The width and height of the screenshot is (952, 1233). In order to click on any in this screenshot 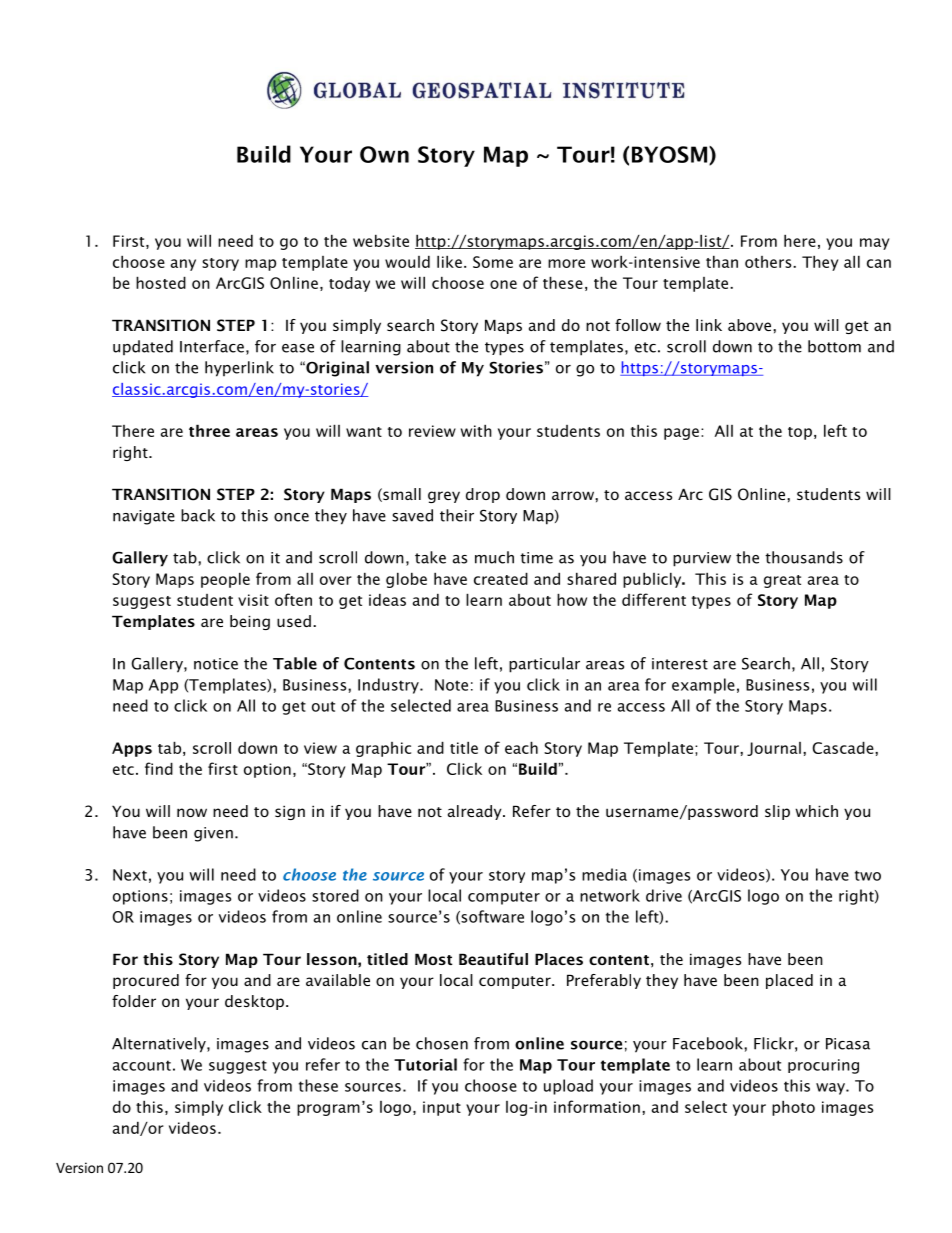, I will do `click(183, 265)`.
